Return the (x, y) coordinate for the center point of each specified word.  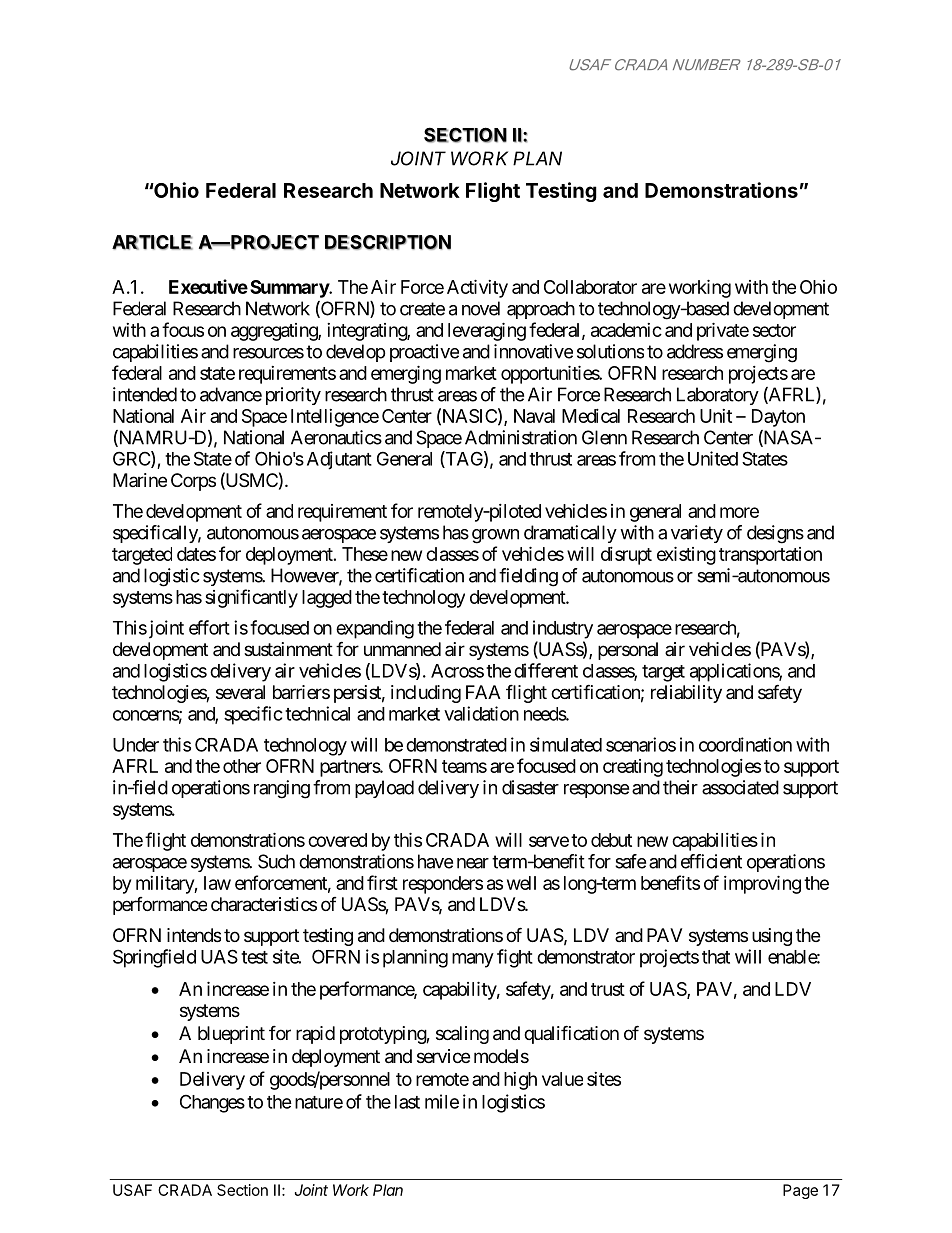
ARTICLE (152, 242)
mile (442, 1101)
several (240, 692)
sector (774, 330)
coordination (745, 744)
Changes (212, 1103)
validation (481, 713)
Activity (477, 288)
